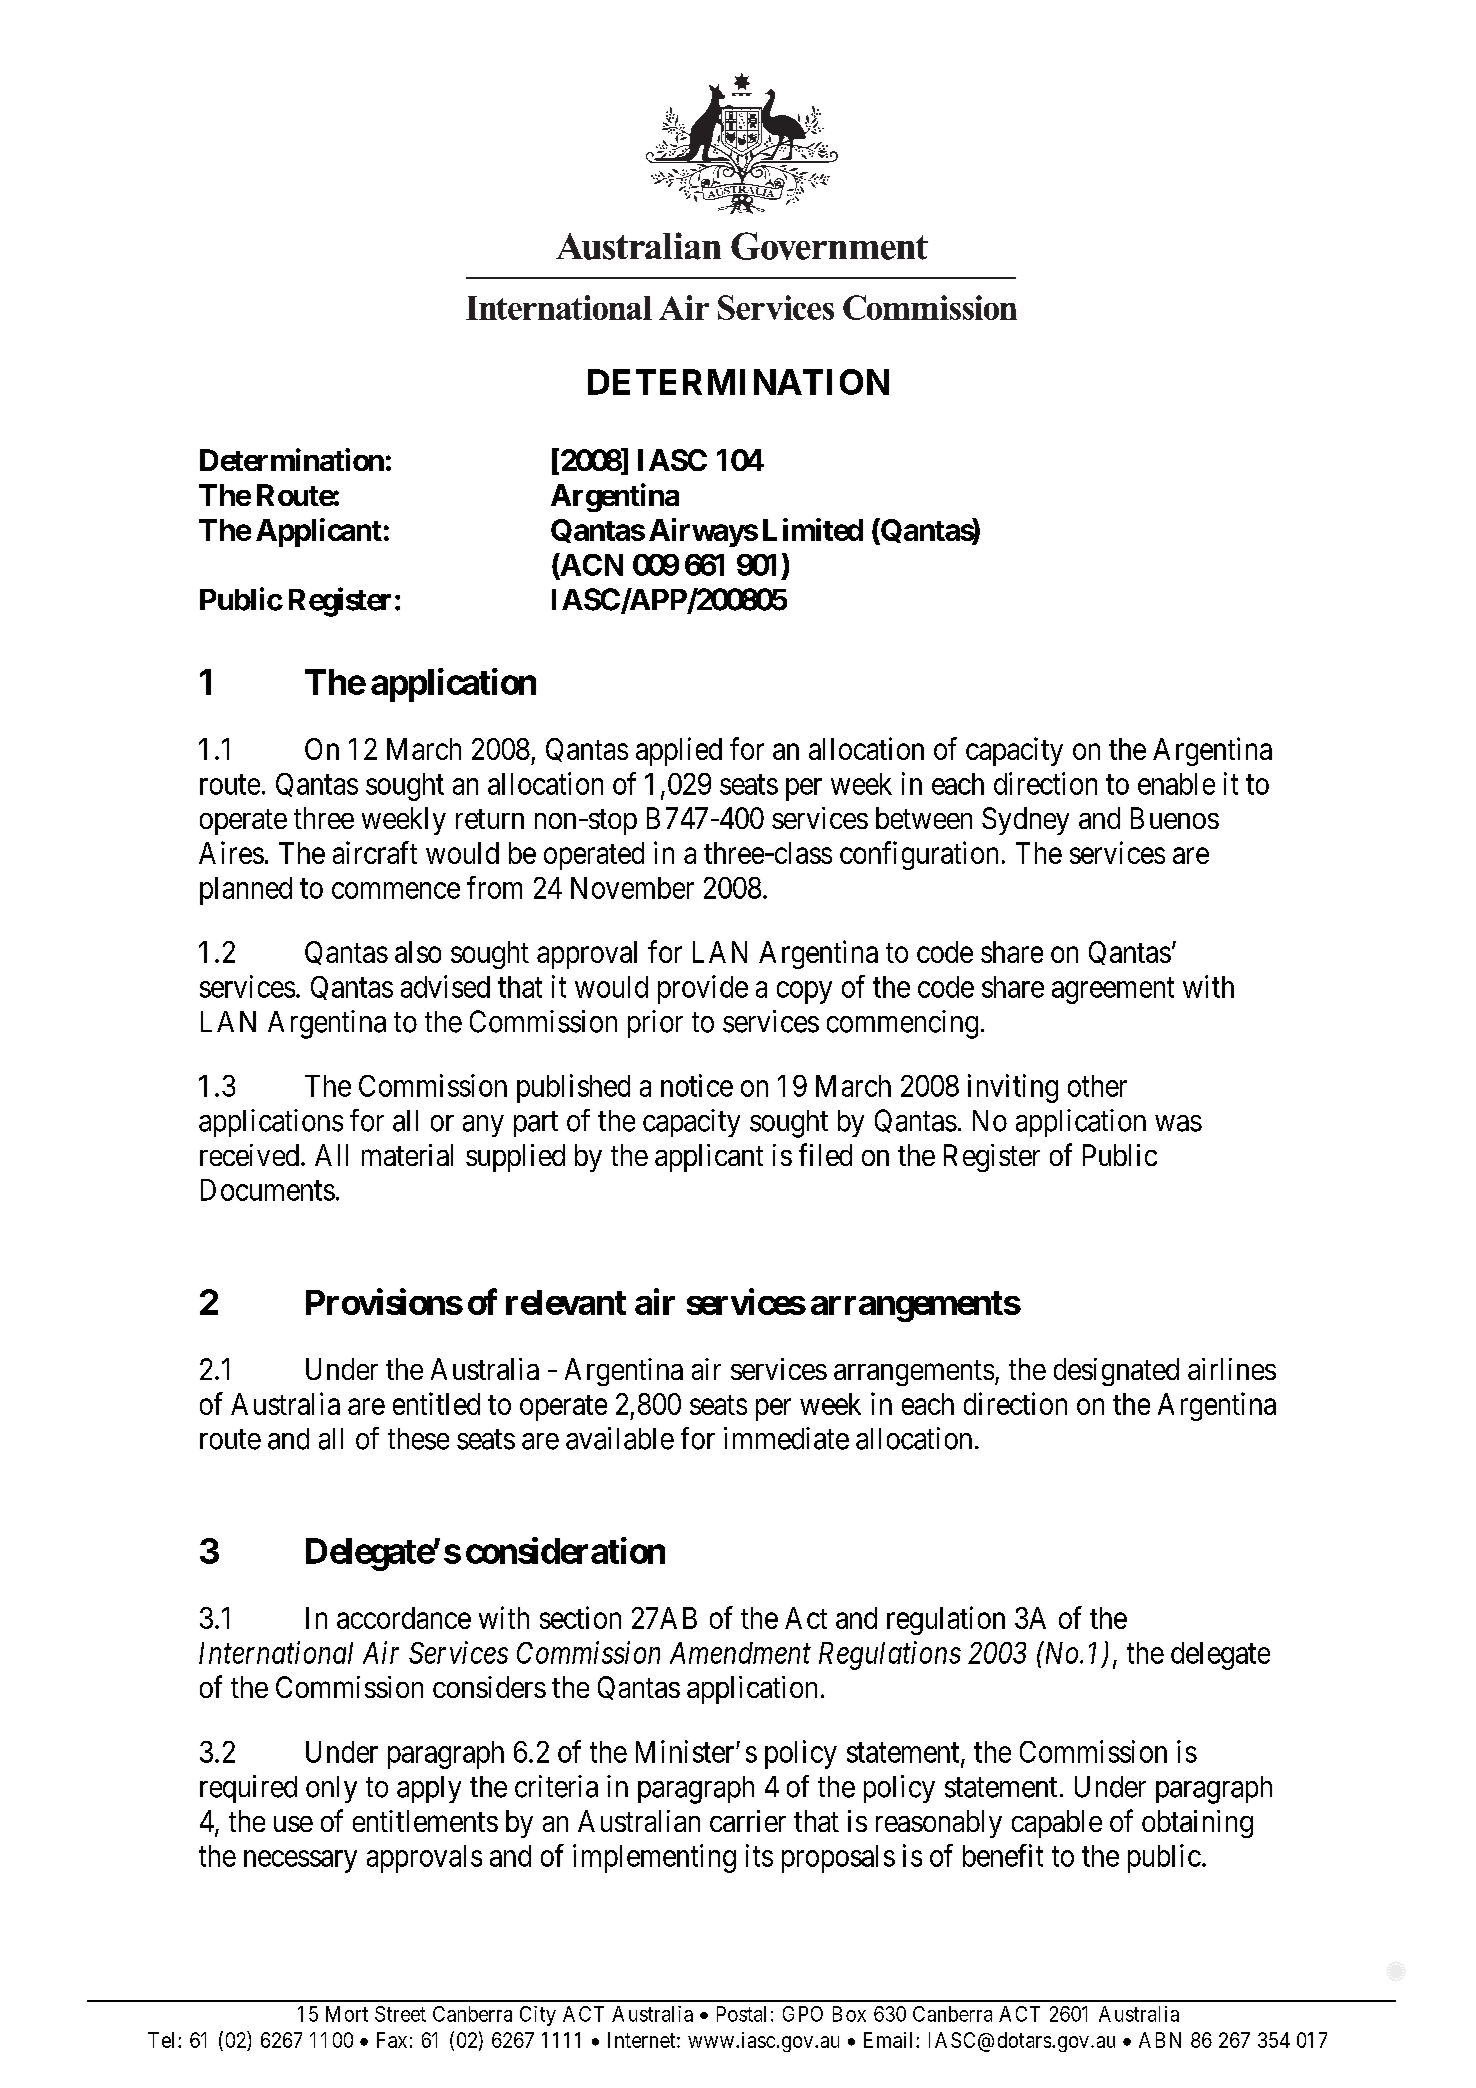  I want to click on aircraft, so click(375, 852).
